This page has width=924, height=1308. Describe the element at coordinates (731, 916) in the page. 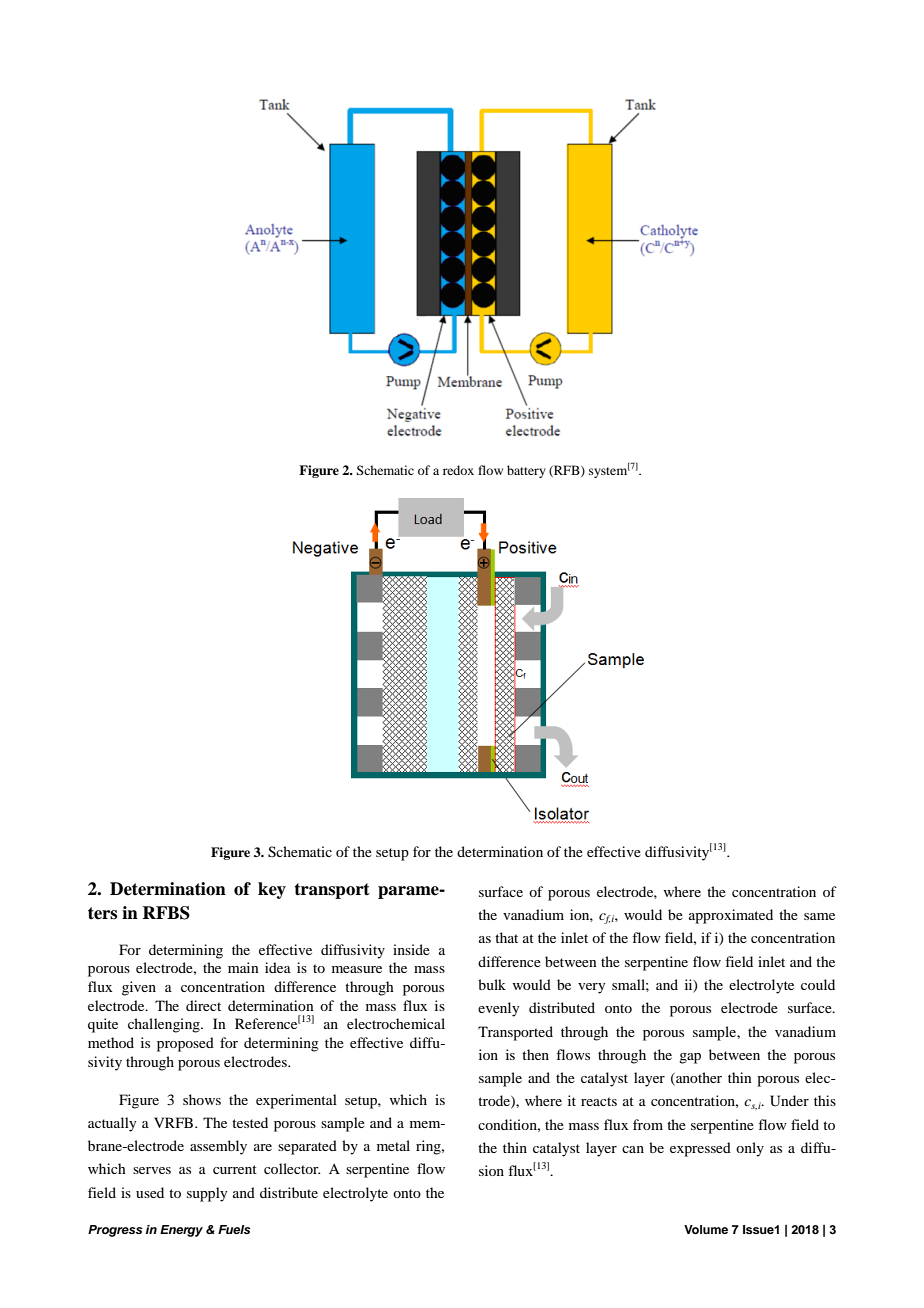

I see `approximated` at that location.
